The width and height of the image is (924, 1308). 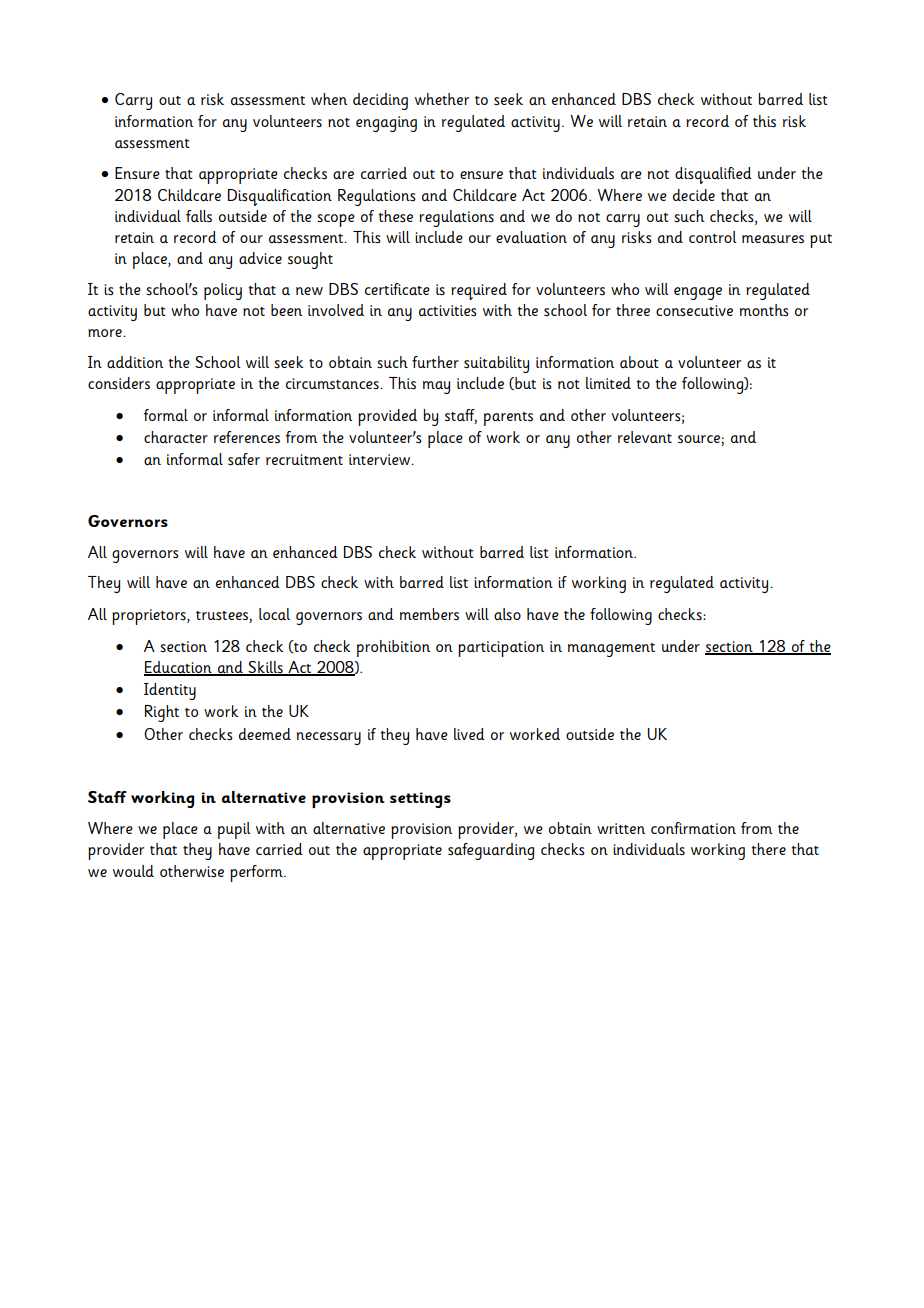 I want to click on when, so click(x=329, y=99).
